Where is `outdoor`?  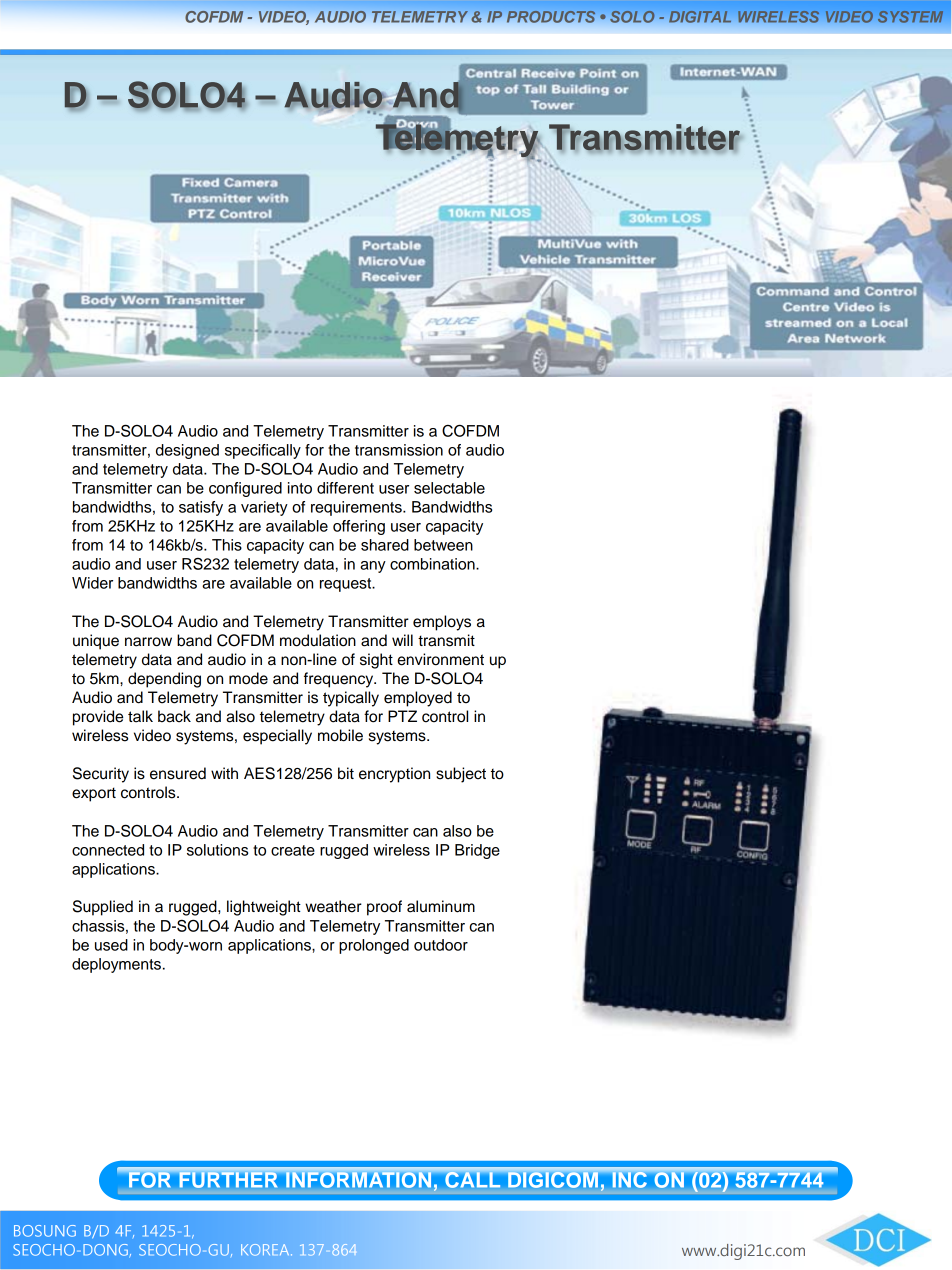
outdoor is located at coordinates (441, 945).
